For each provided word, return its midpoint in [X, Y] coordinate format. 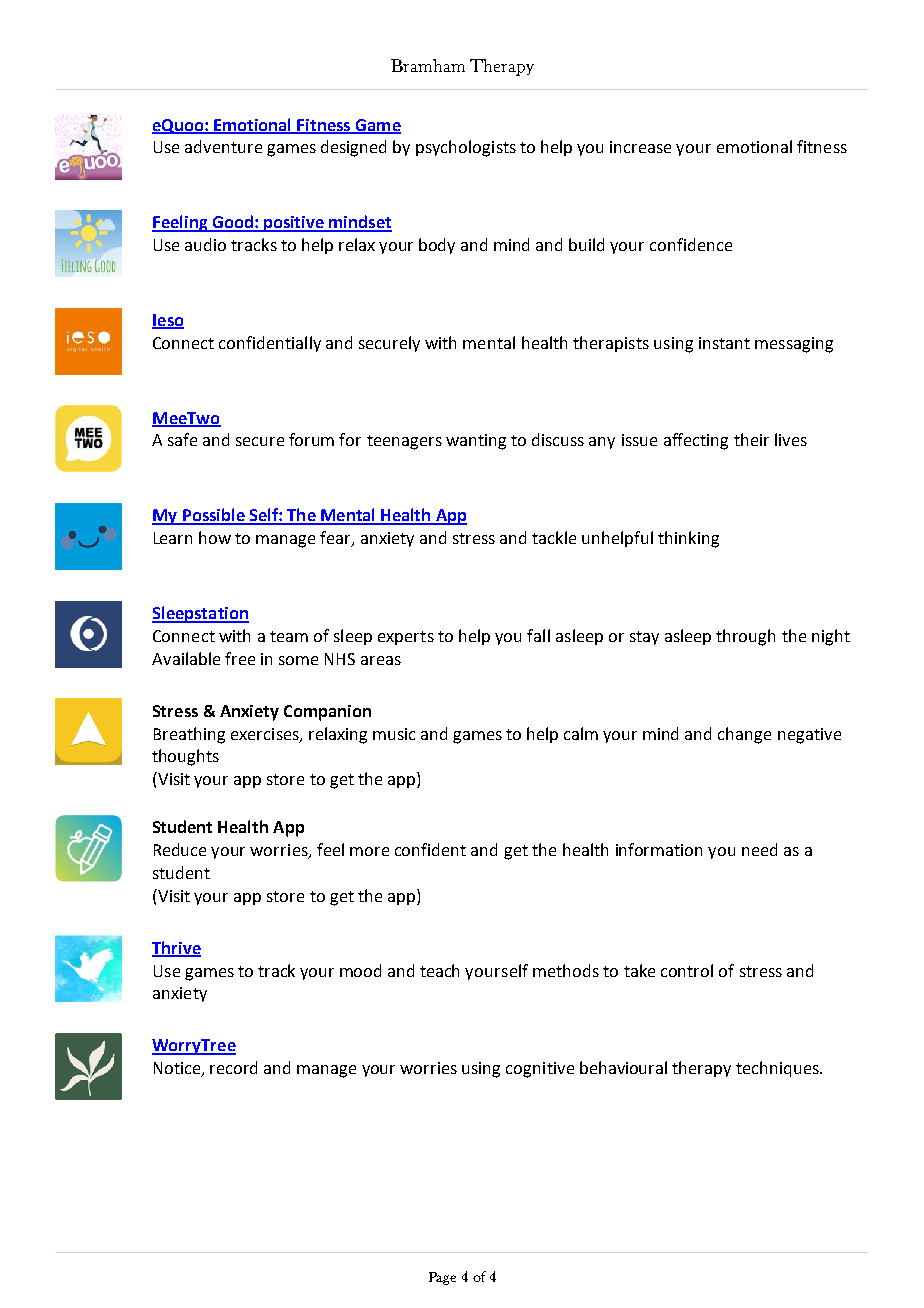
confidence [691, 244]
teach [439, 970]
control [687, 970]
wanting [476, 442]
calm [581, 733]
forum [311, 439]
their [751, 439]
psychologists [466, 148]
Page [442, 1278]
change [744, 735]
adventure [223, 146]
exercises [266, 735]
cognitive [540, 1070]
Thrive [176, 948]
